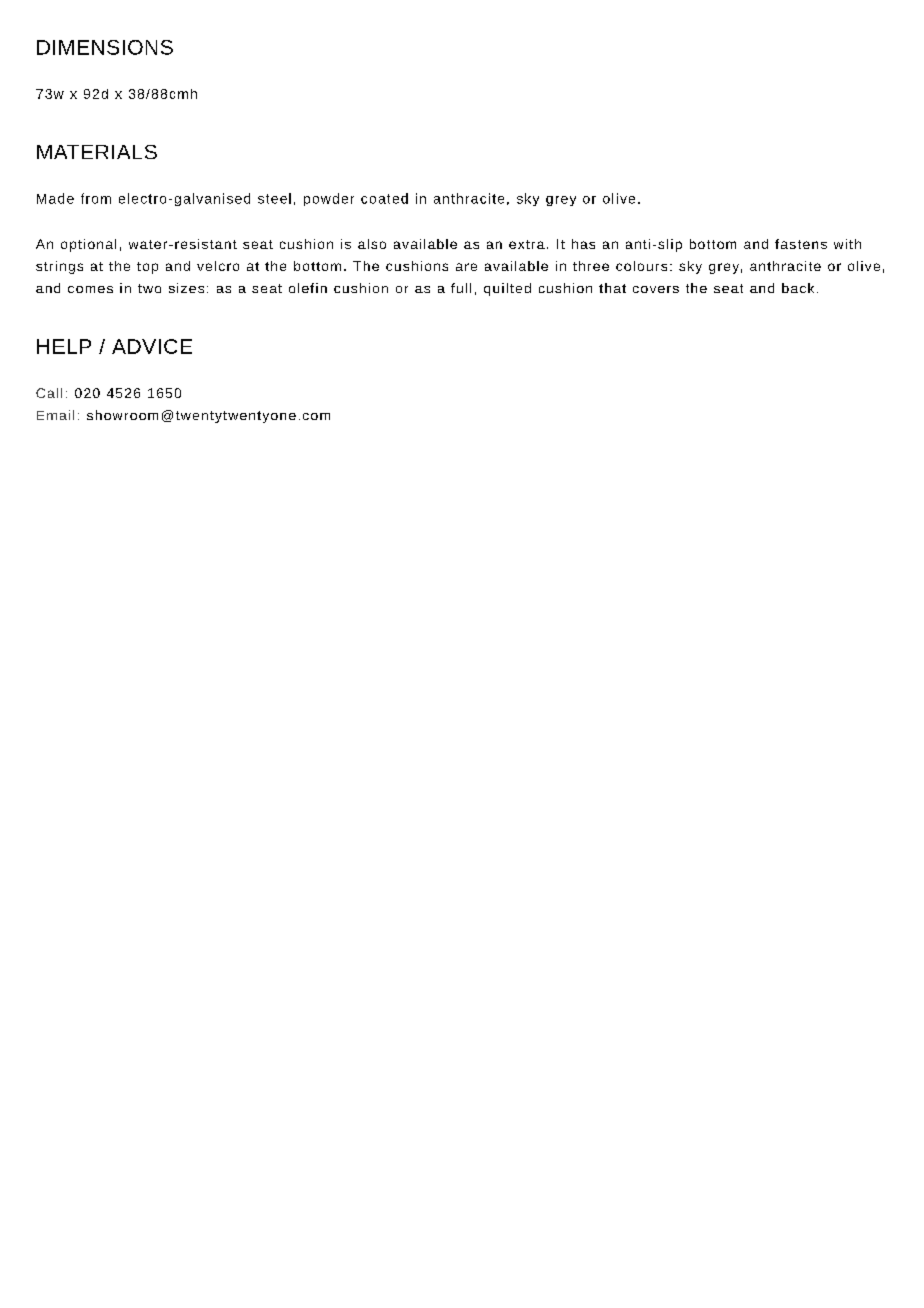 The image size is (924, 1308). I want to click on coated, so click(384, 198).
